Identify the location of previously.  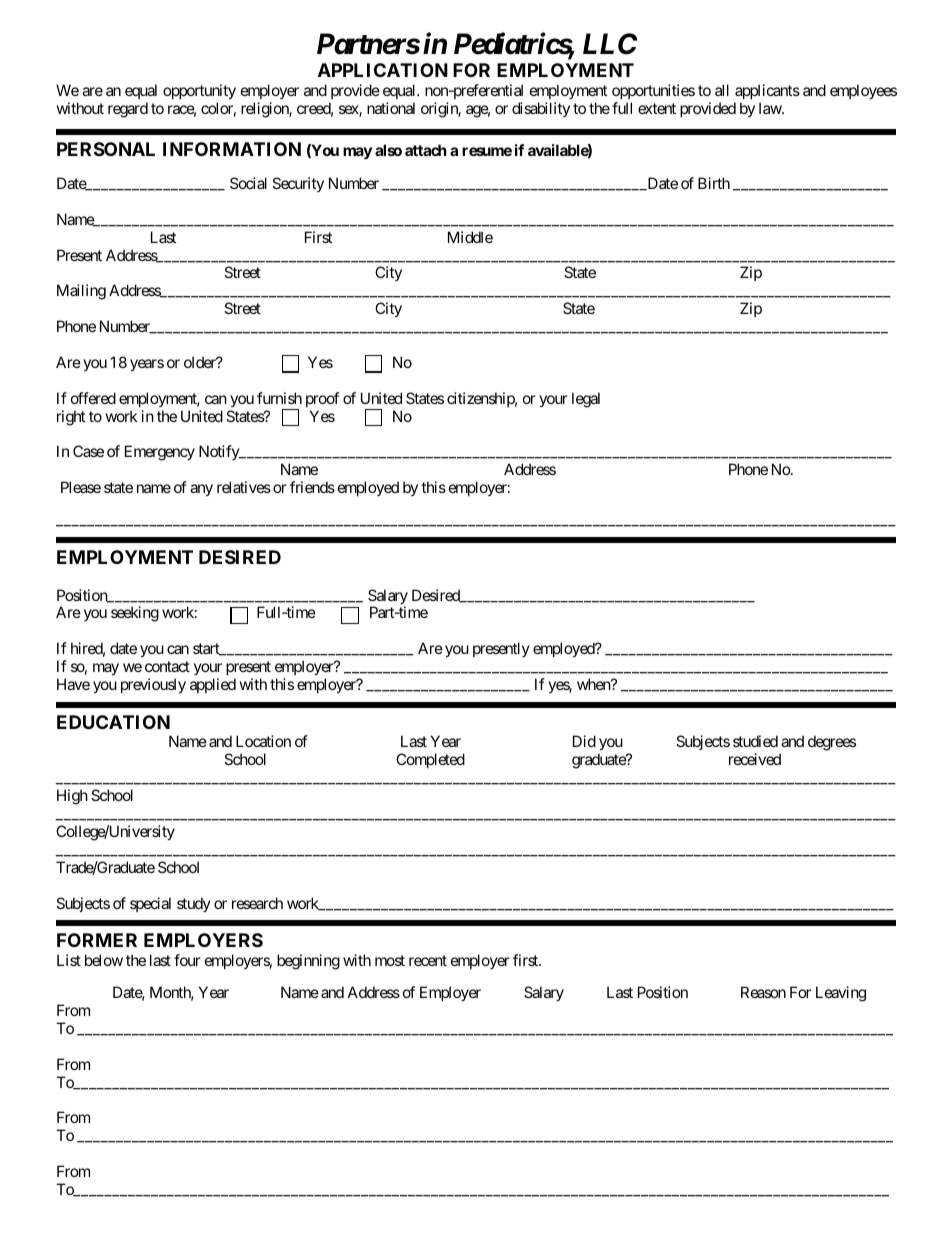
(153, 685).
